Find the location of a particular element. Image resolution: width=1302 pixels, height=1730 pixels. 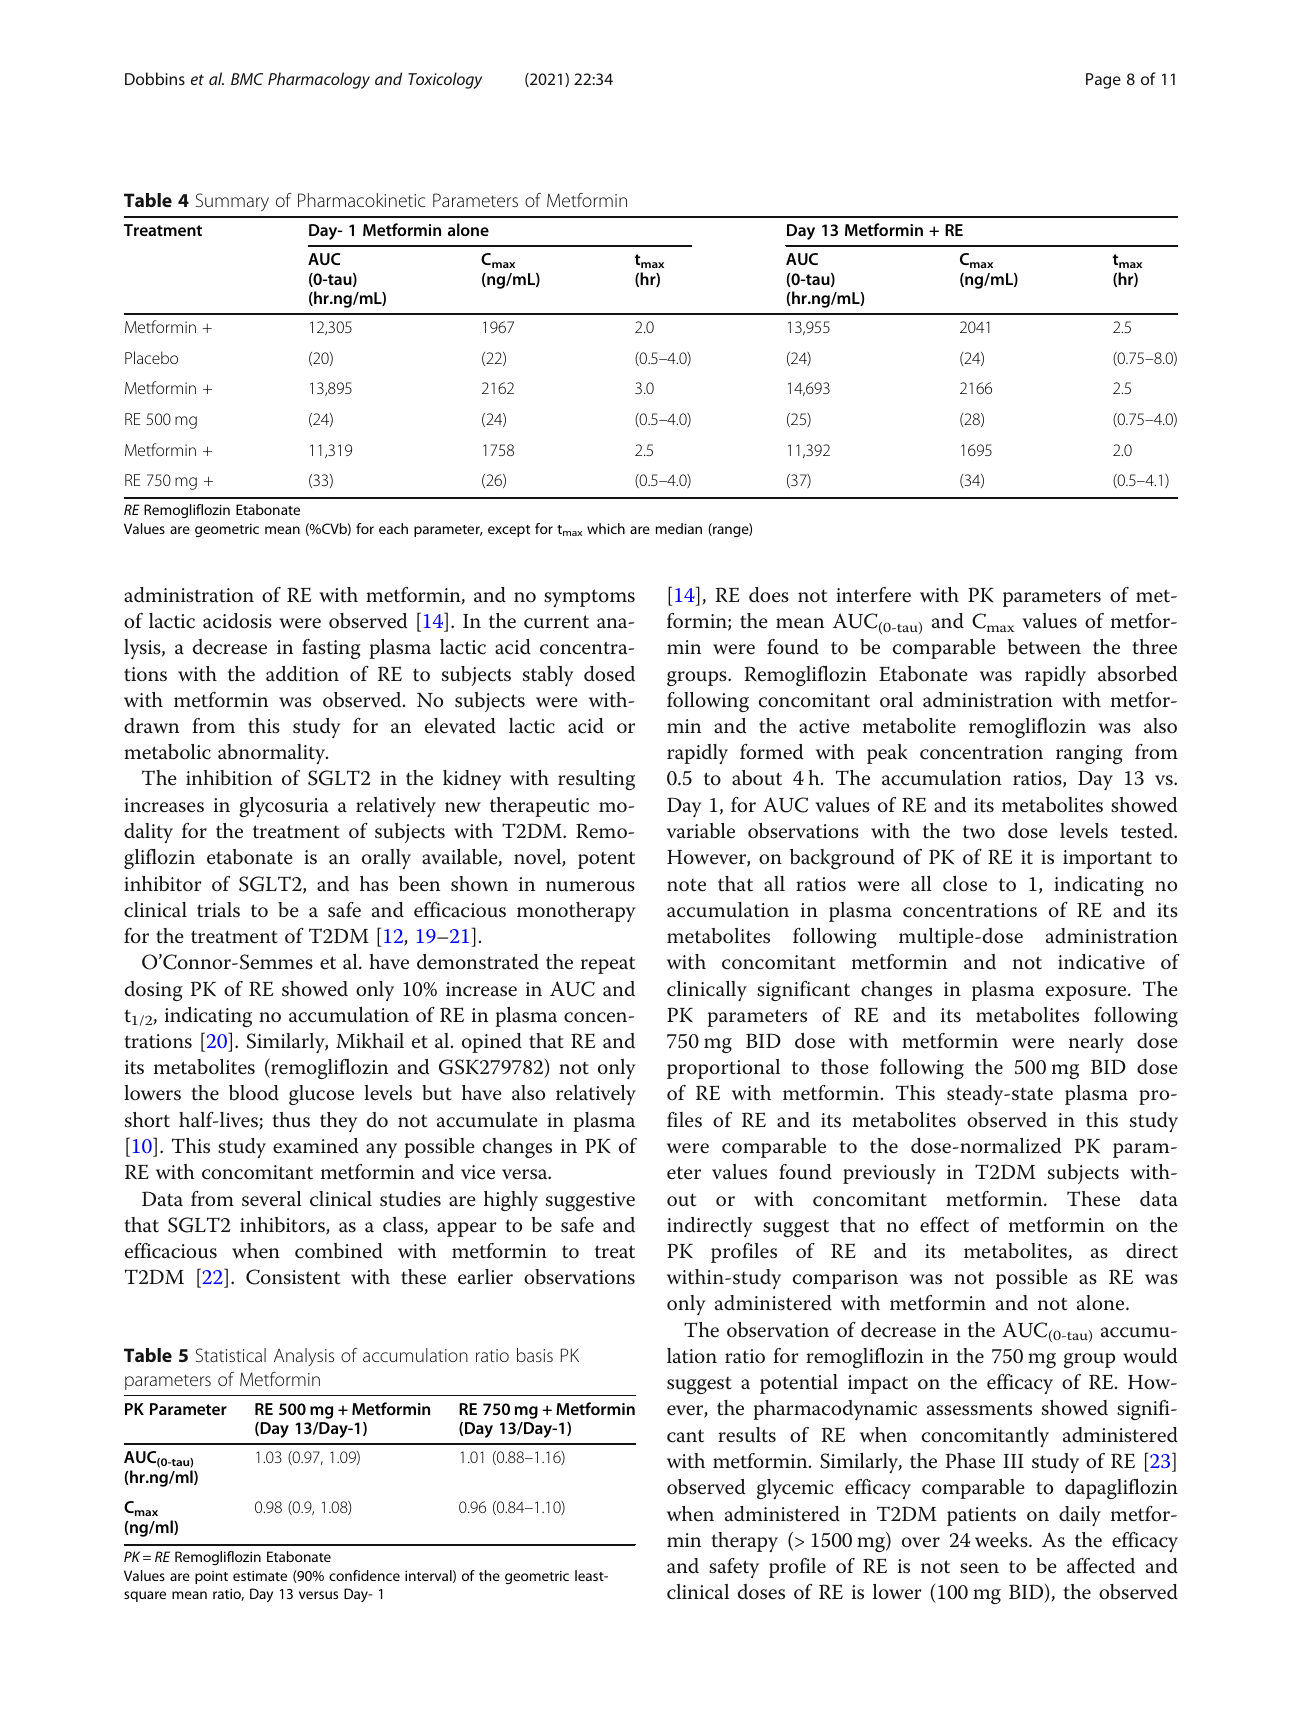

Toxicology is located at coordinates (445, 80).
